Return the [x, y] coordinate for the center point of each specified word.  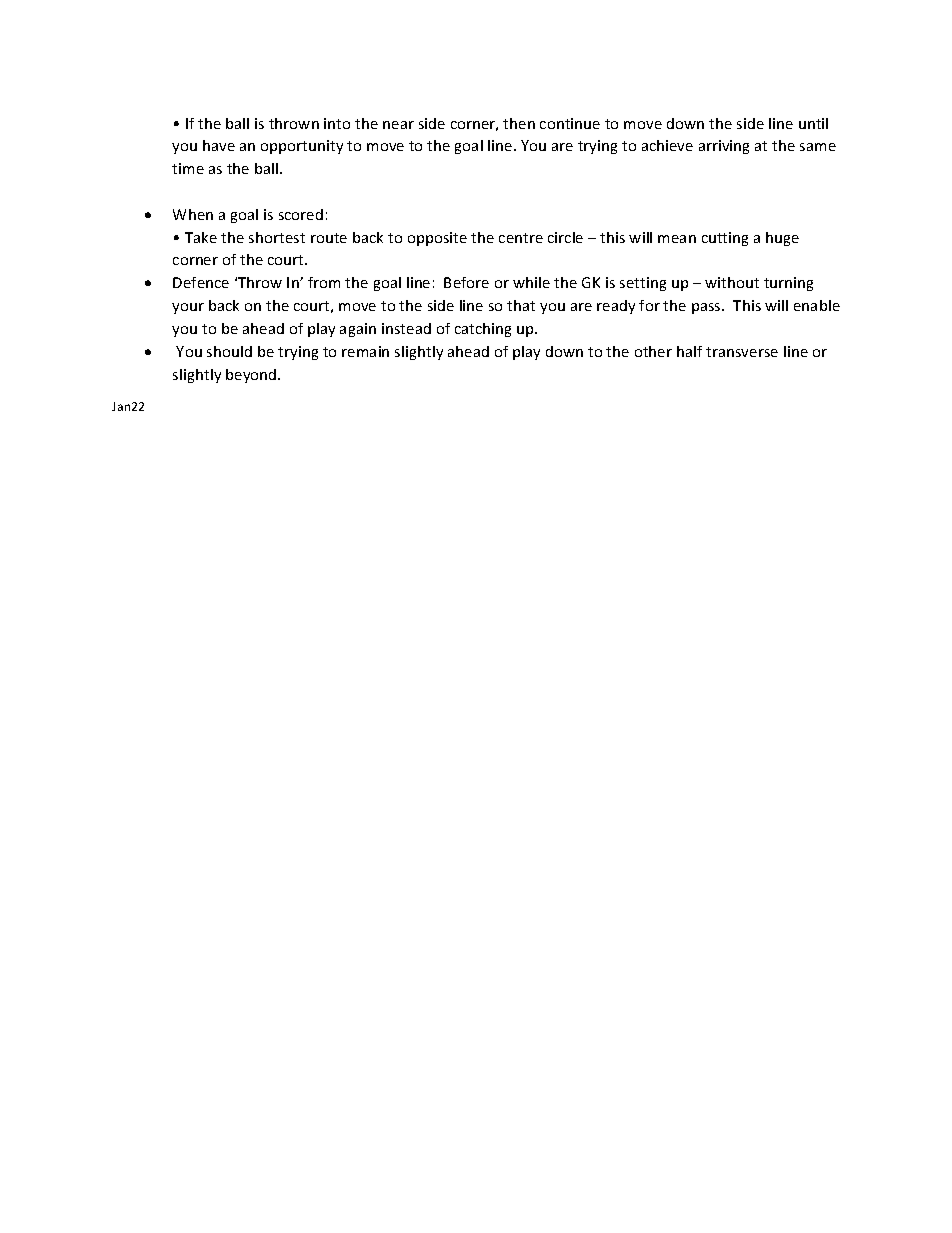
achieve [667, 145]
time [188, 168]
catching [483, 330]
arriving [724, 147]
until [813, 123]
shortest [277, 237]
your [188, 308]
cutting [725, 239]
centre [521, 238]
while [531, 282]
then [519, 123]
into [337, 123]
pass [707, 308]
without [732, 282]
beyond [252, 376]
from [324, 282]
